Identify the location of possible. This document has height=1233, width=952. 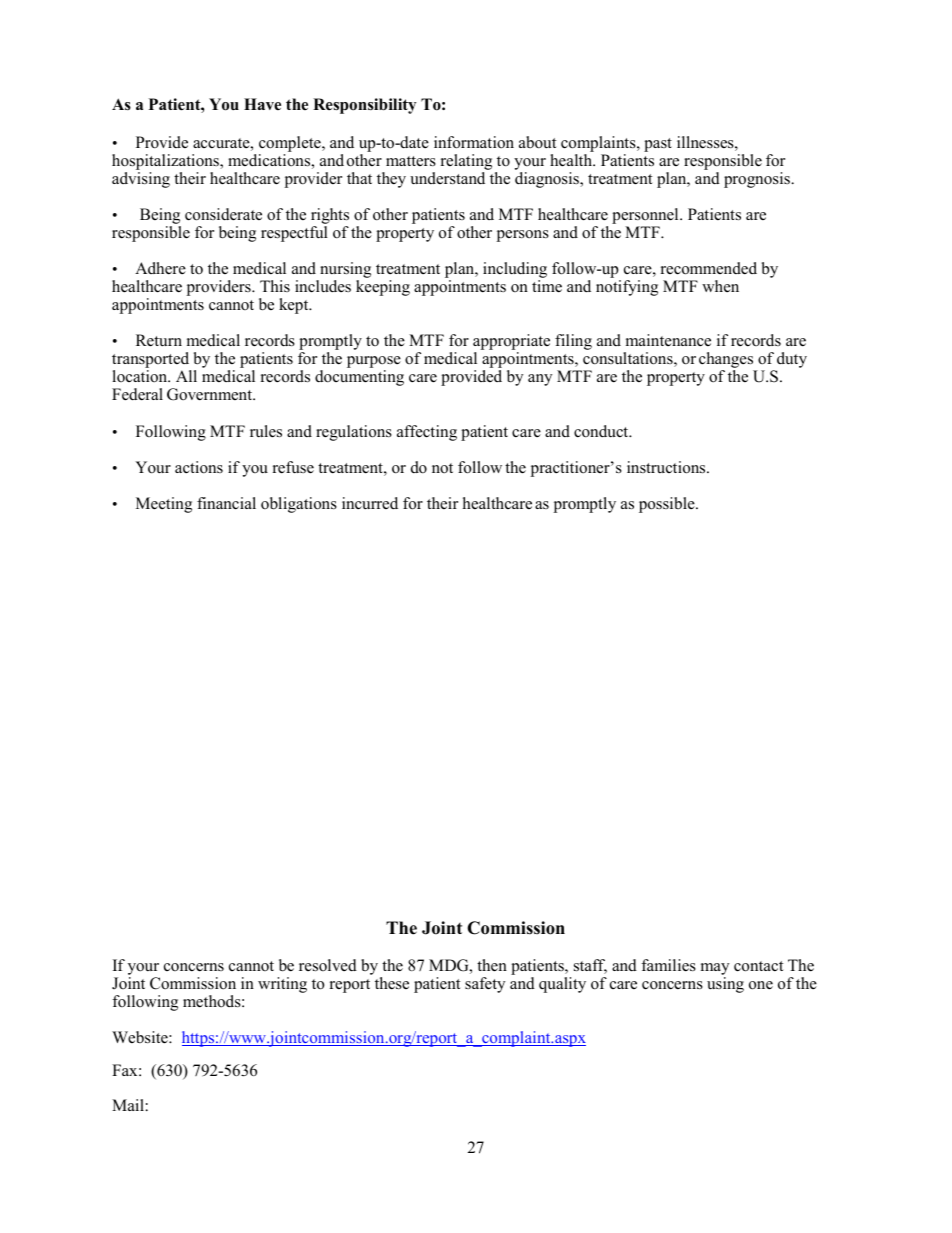
(668, 505).
